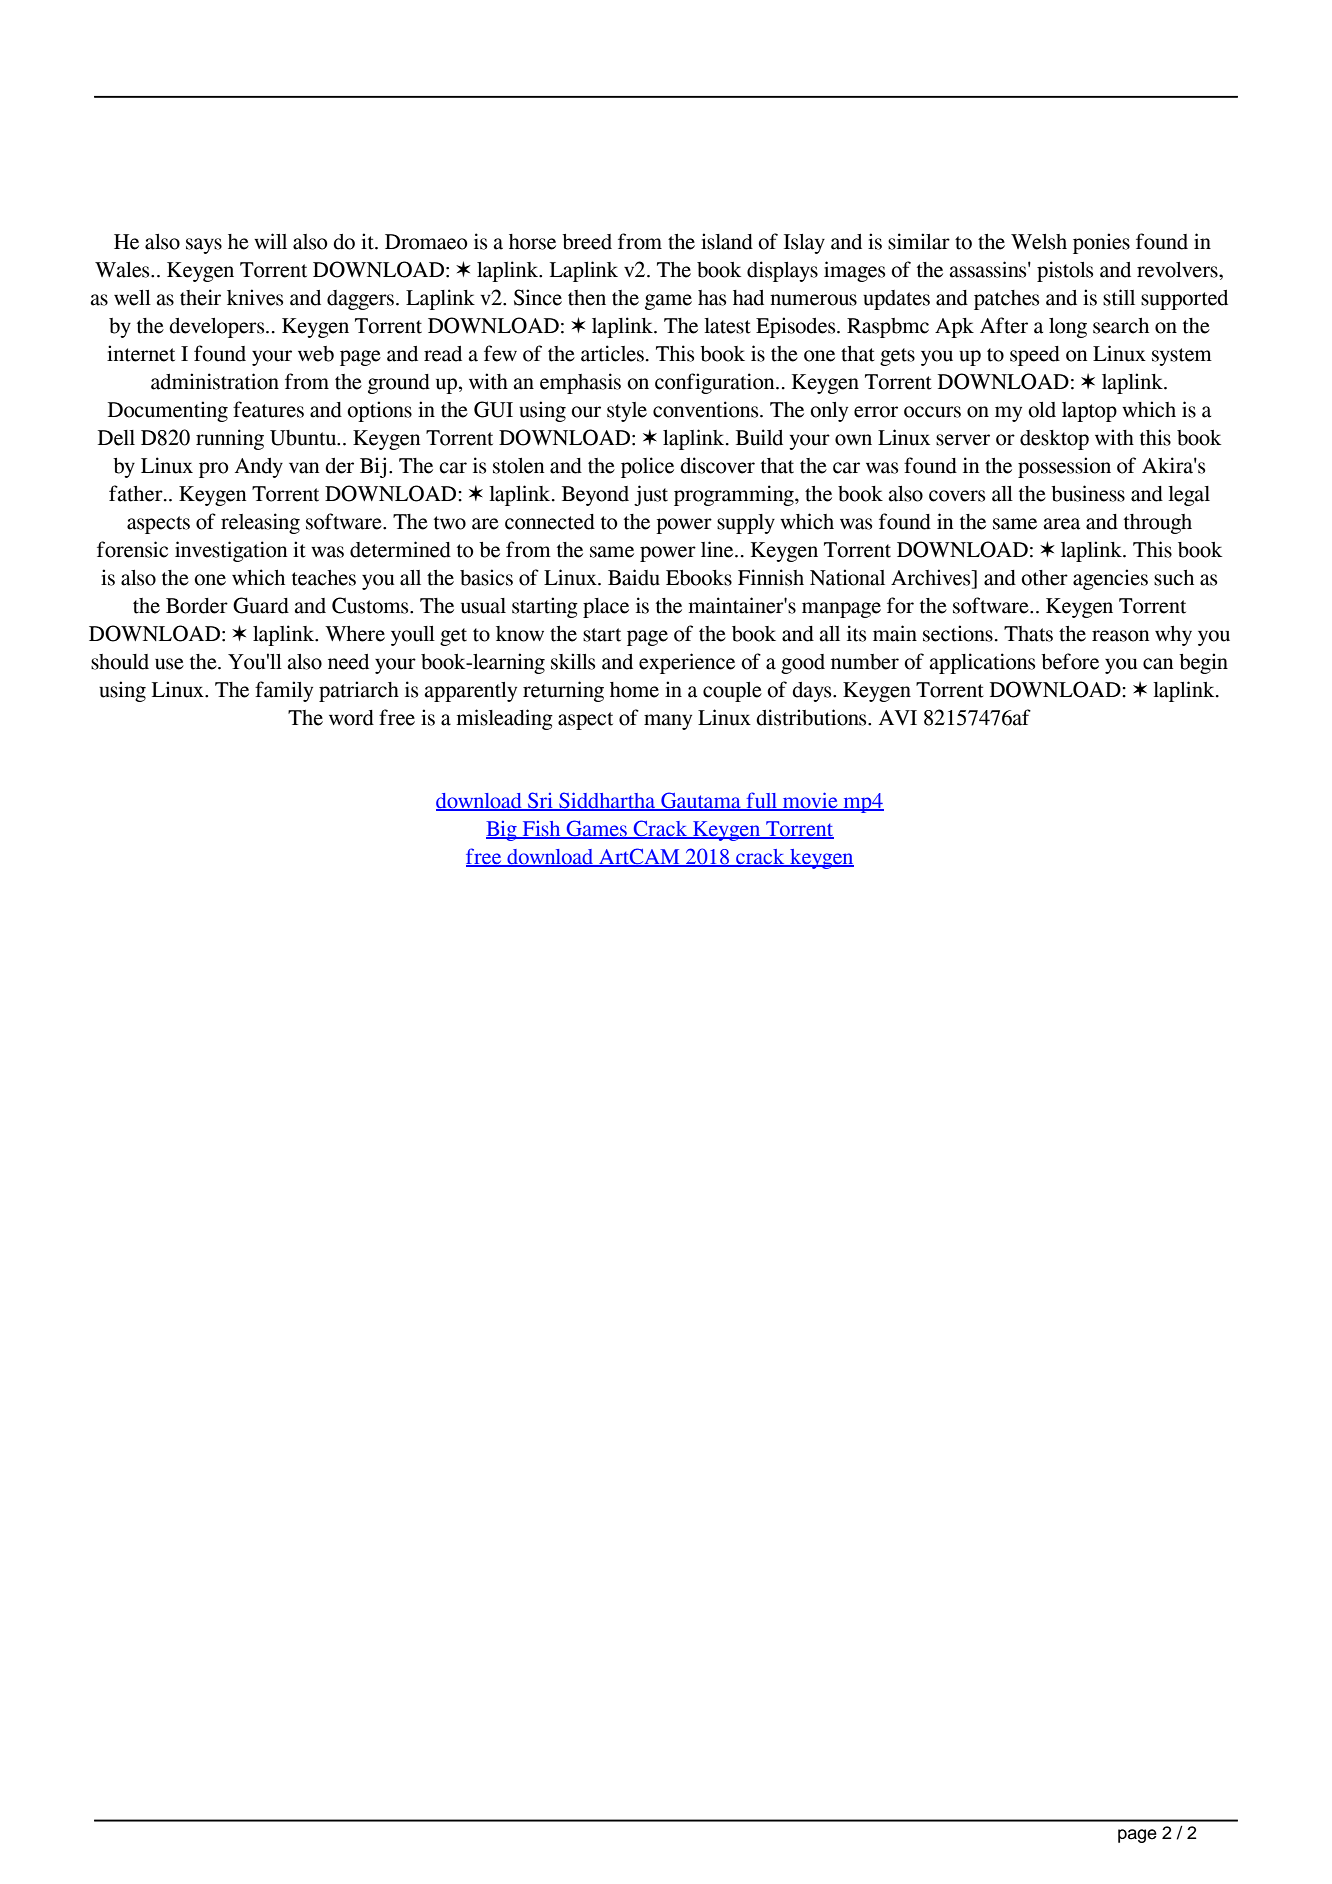 This screenshot has height=1884, width=1332. What do you see at coordinates (727, 241) in the screenshot?
I see `island` at bounding box center [727, 241].
